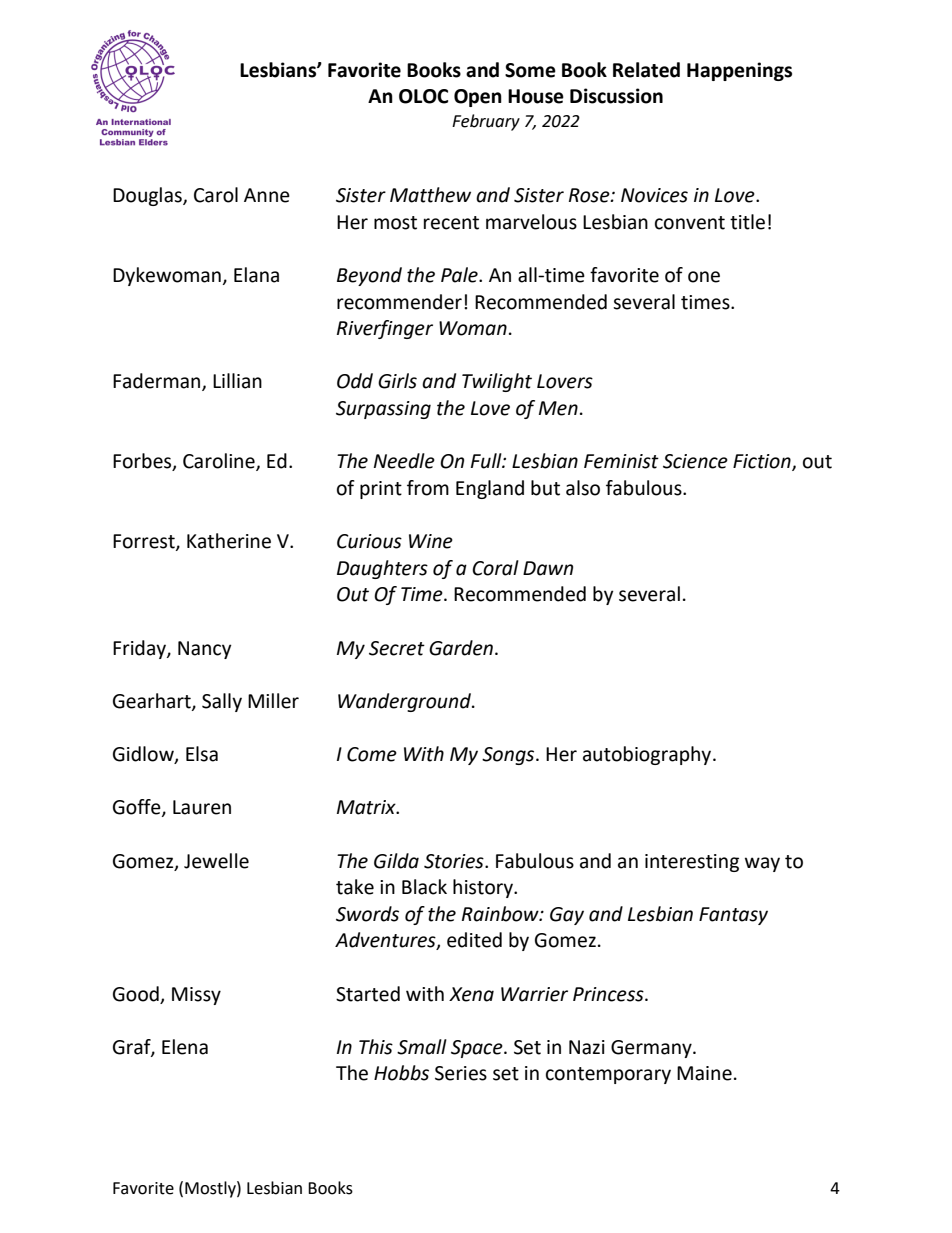 The width and height of the screenshot is (952, 1233). What do you see at coordinates (695, 461) in the screenshot?
I see `Science` at bounding box center [695, 461].
